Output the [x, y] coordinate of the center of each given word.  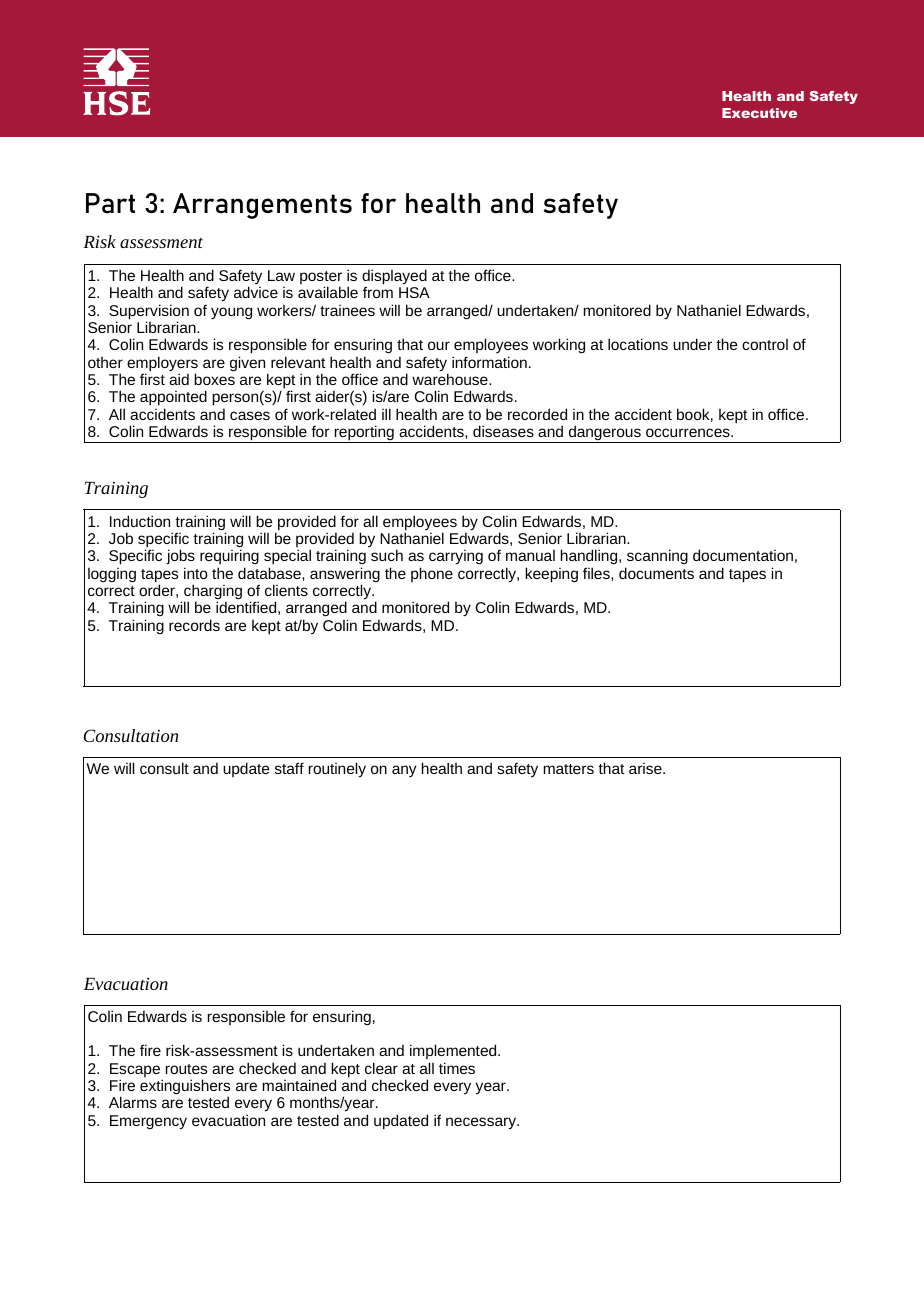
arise [646, 768]
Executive [759, 113]
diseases [503, 431]
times [457, 1068]
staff [289, 768]
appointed [173, 399]
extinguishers [185, 1088]
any [404, 771]
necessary [482, 1123]
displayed [394, 278]
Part [110, 203]
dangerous [605, 434]
